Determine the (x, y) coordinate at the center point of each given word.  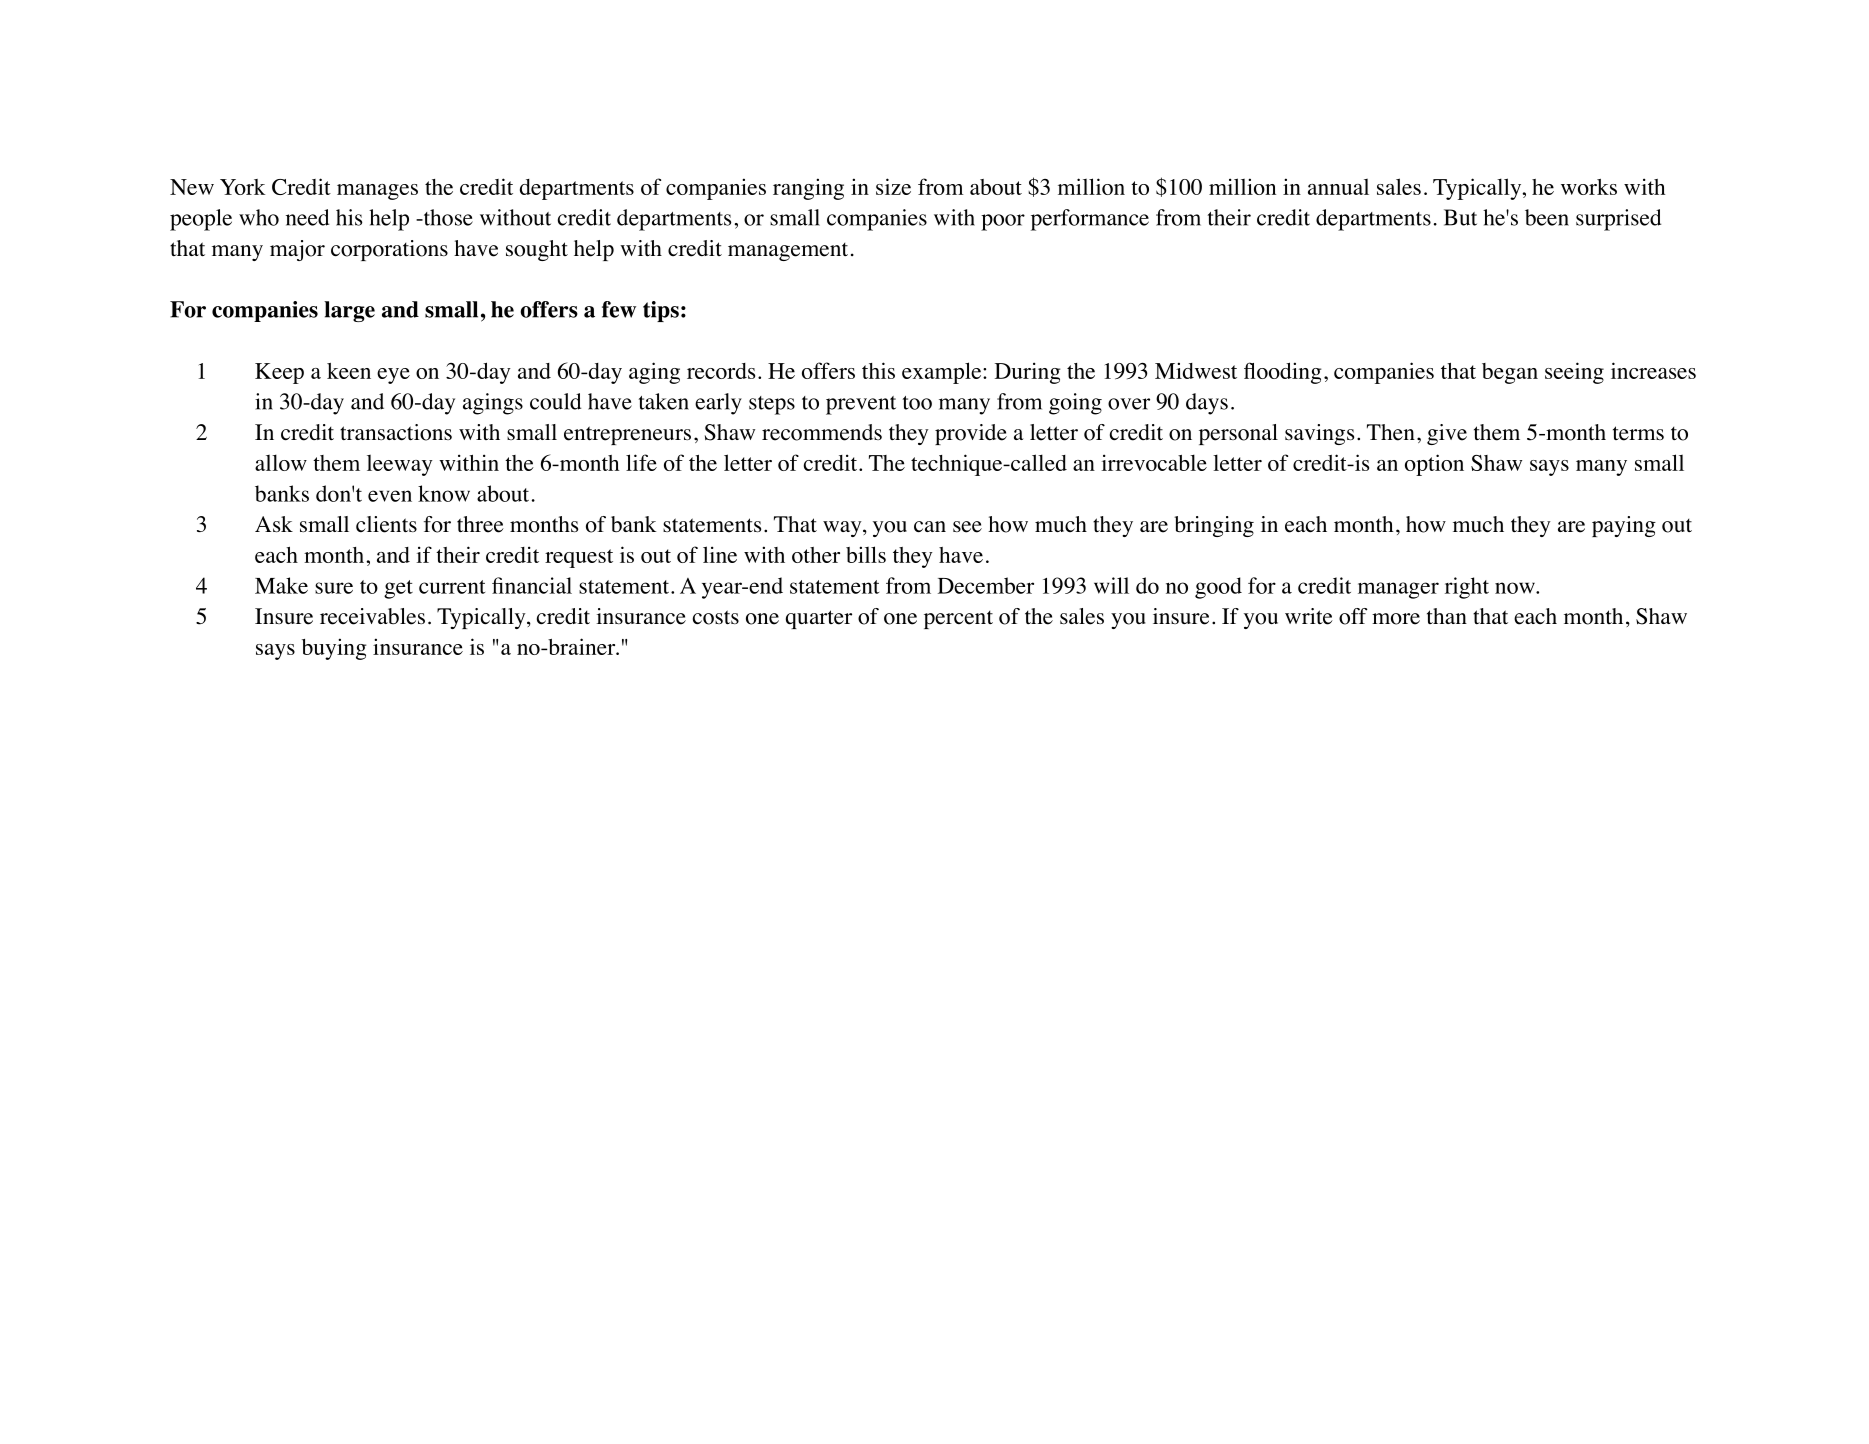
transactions (396, 432)
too (917, 403)
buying (334, 649)
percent (958, 620)
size (893, 186)
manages (377, 192)
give (1447, 434)
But (1460, 217)
